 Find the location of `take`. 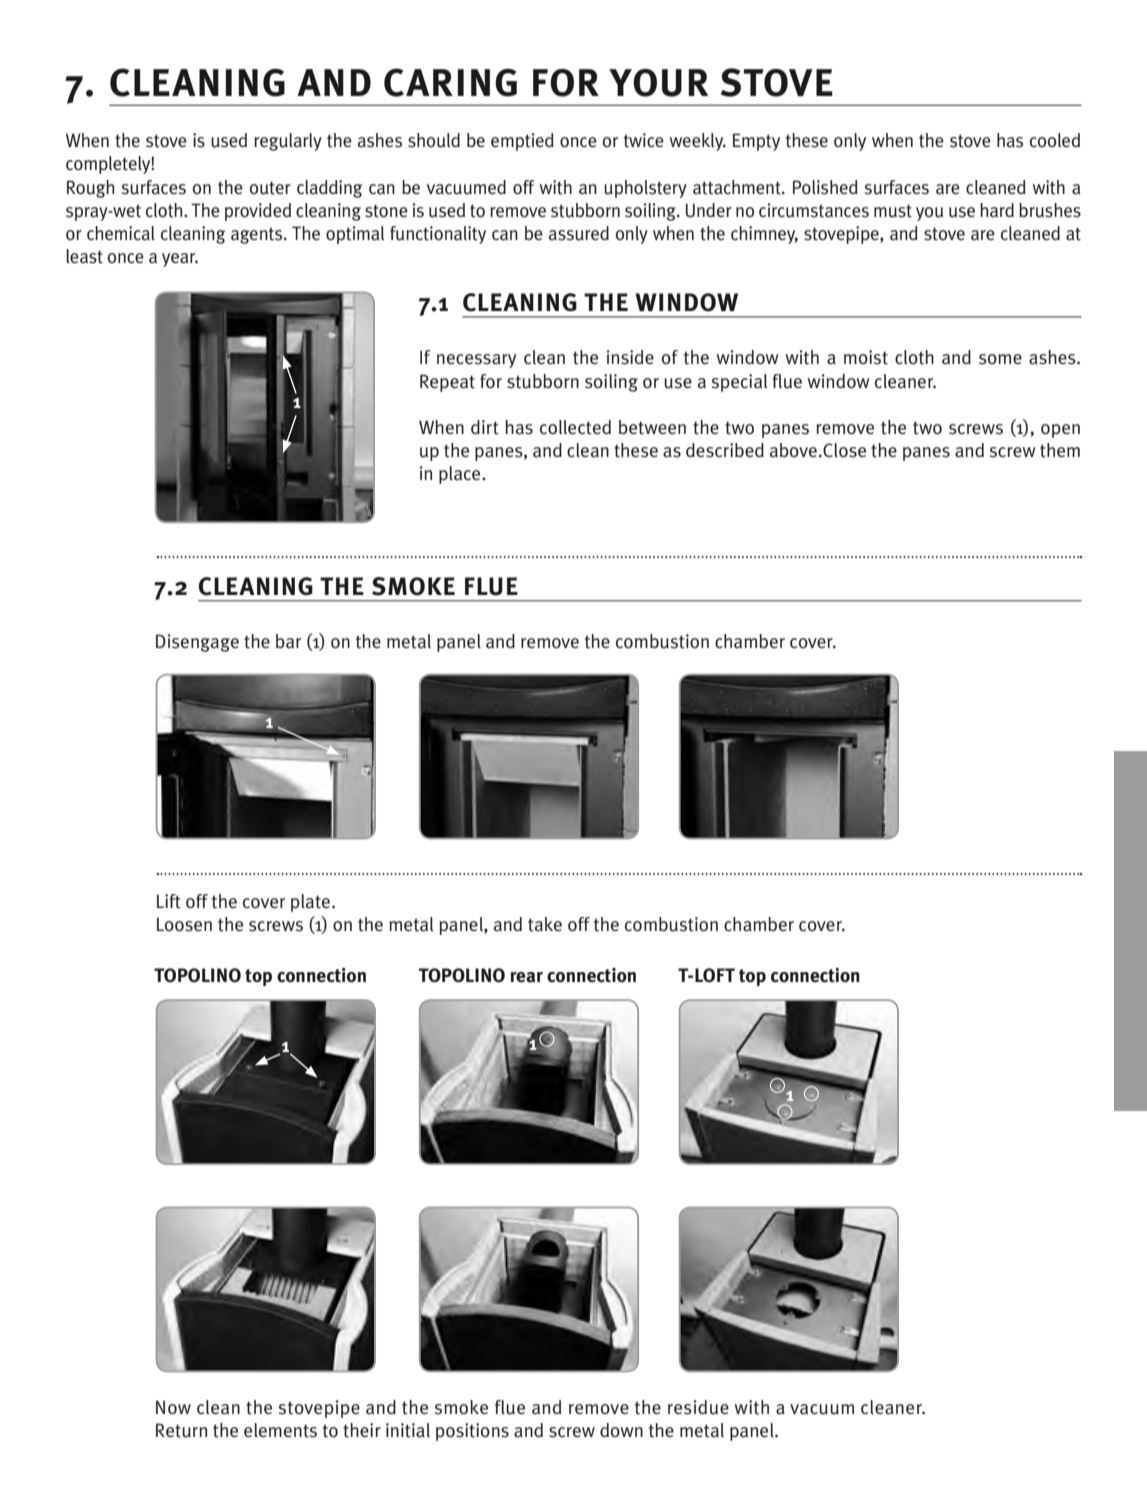

take is located at coordinates (545, 924).
